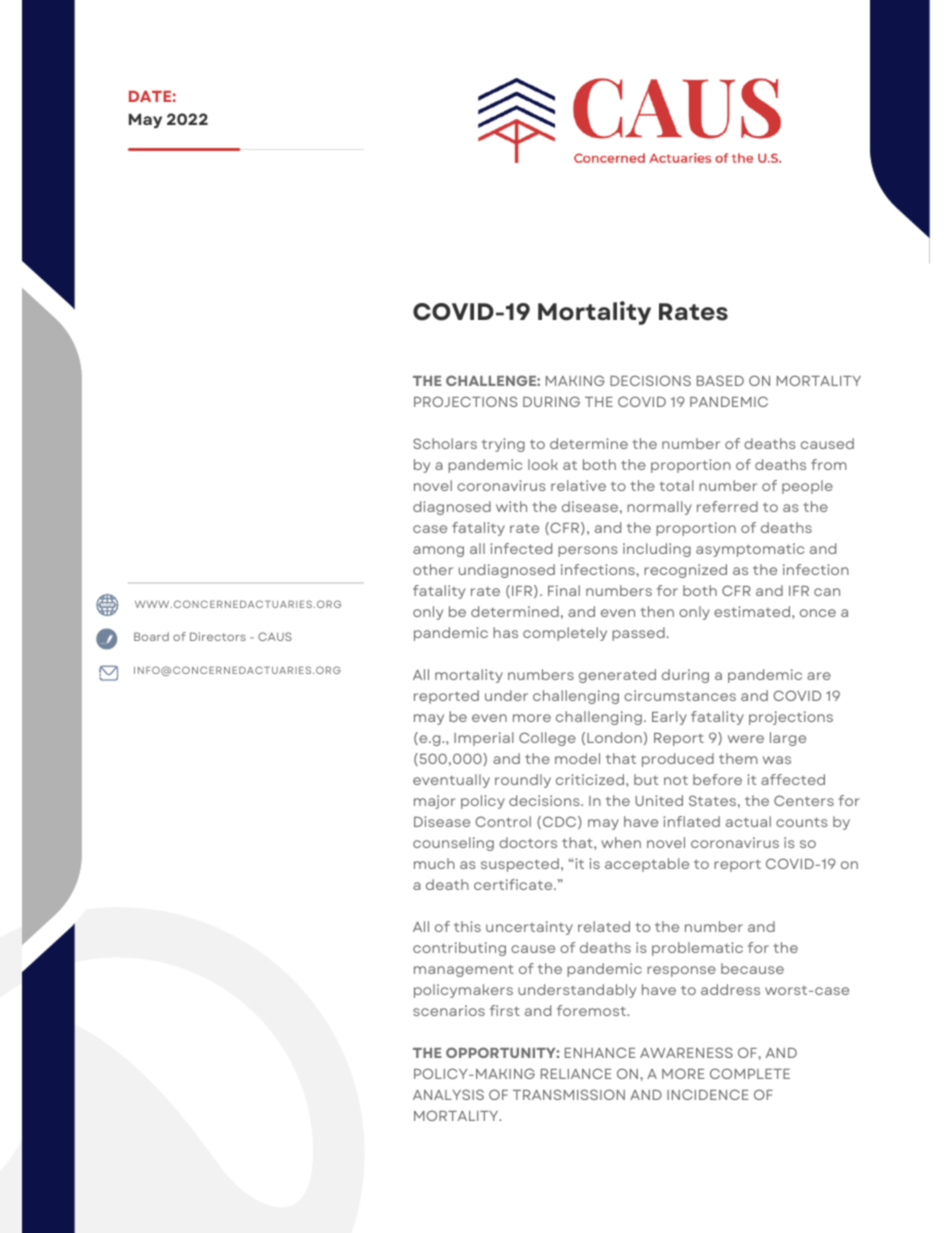 The height and width of the image is (1233, 952). I want to click on BASED, so click(720, 380).
